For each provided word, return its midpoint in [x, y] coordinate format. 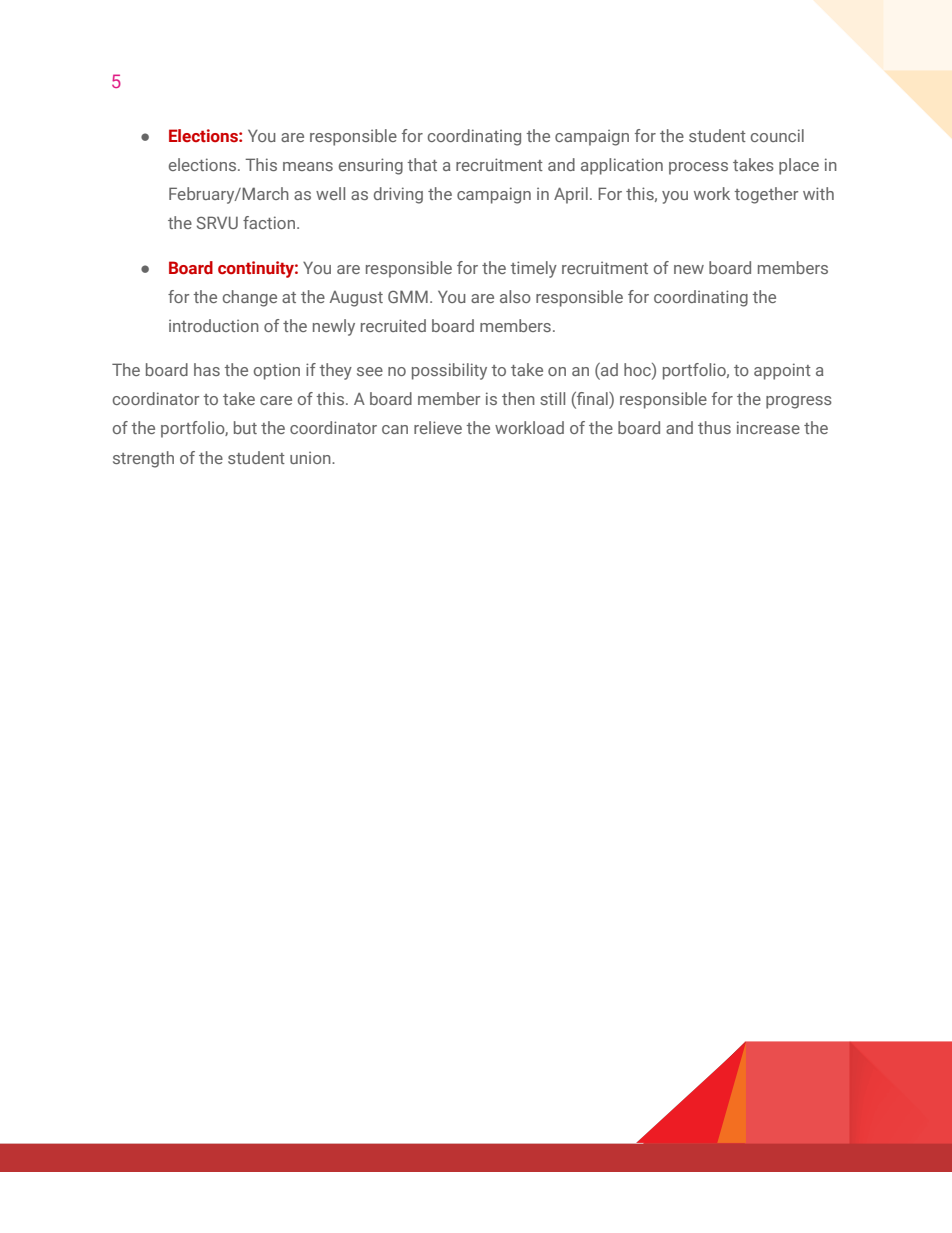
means [308, 166]
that [422, 164]
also [515, 296]
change [250, 298]
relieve [438, 427]
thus [714, 427]
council [777, 135]
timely [533, 269]
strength [143, 459]
